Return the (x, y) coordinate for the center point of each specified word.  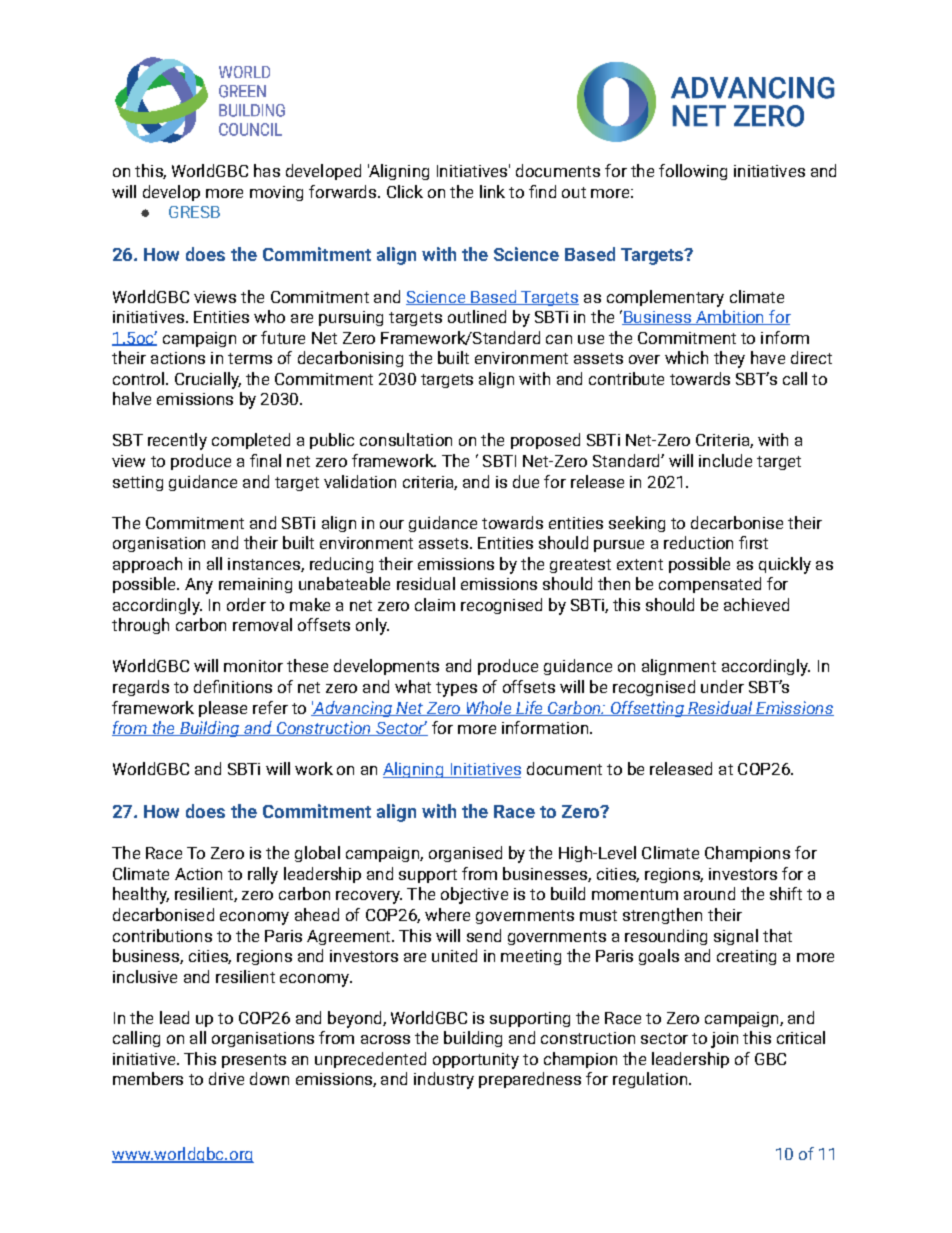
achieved (756, 604)
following (693, 172)
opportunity (476, 1061)
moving (276, 193)
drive (226, 1078)
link (492, 191)
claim (435, 604)
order (246, 604)
